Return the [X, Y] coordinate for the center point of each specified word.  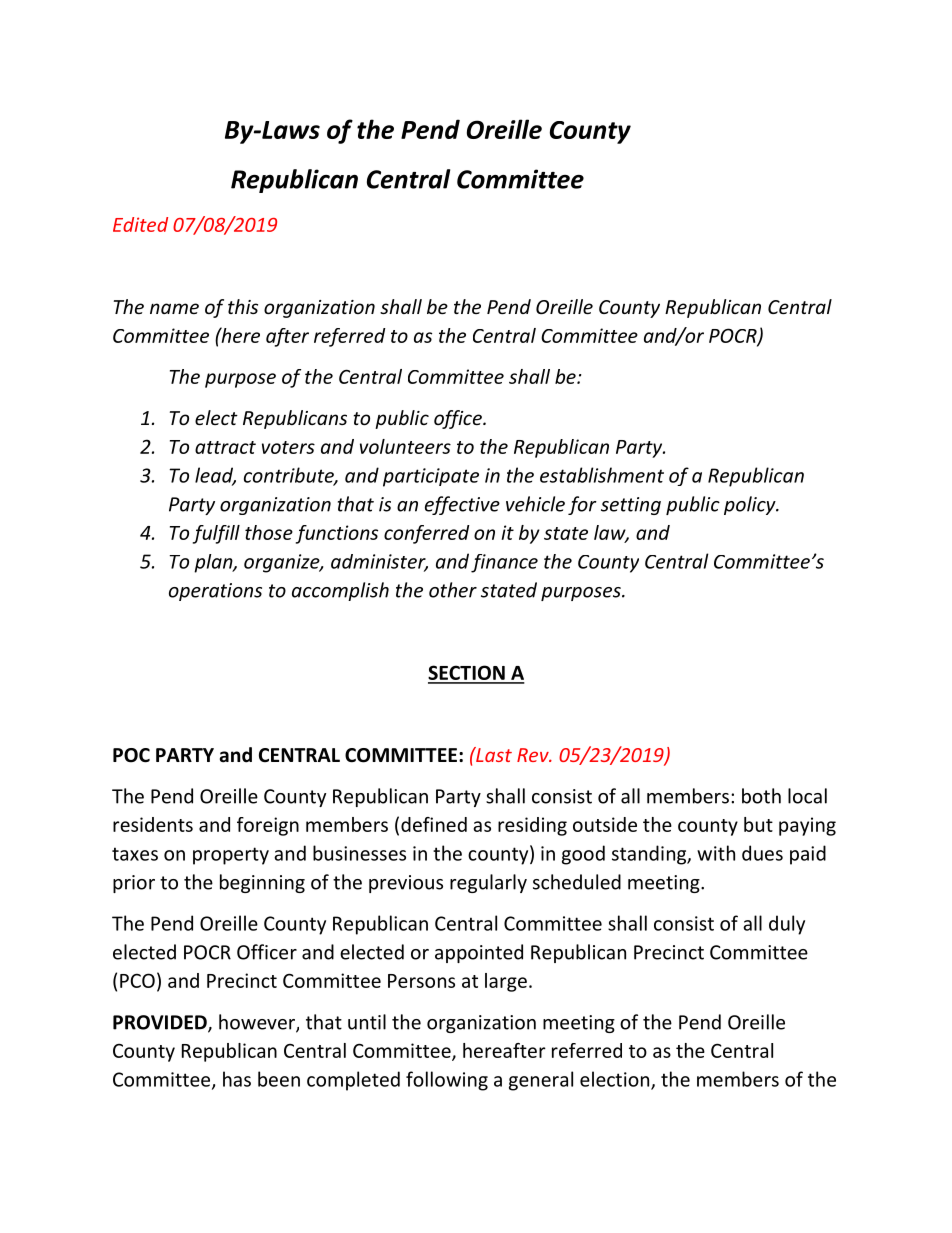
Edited [140, 224]
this [243, 306]
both [761, 796]
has [237, 1079]
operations [215, 592]
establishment [602, 475]
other [453, 590]
